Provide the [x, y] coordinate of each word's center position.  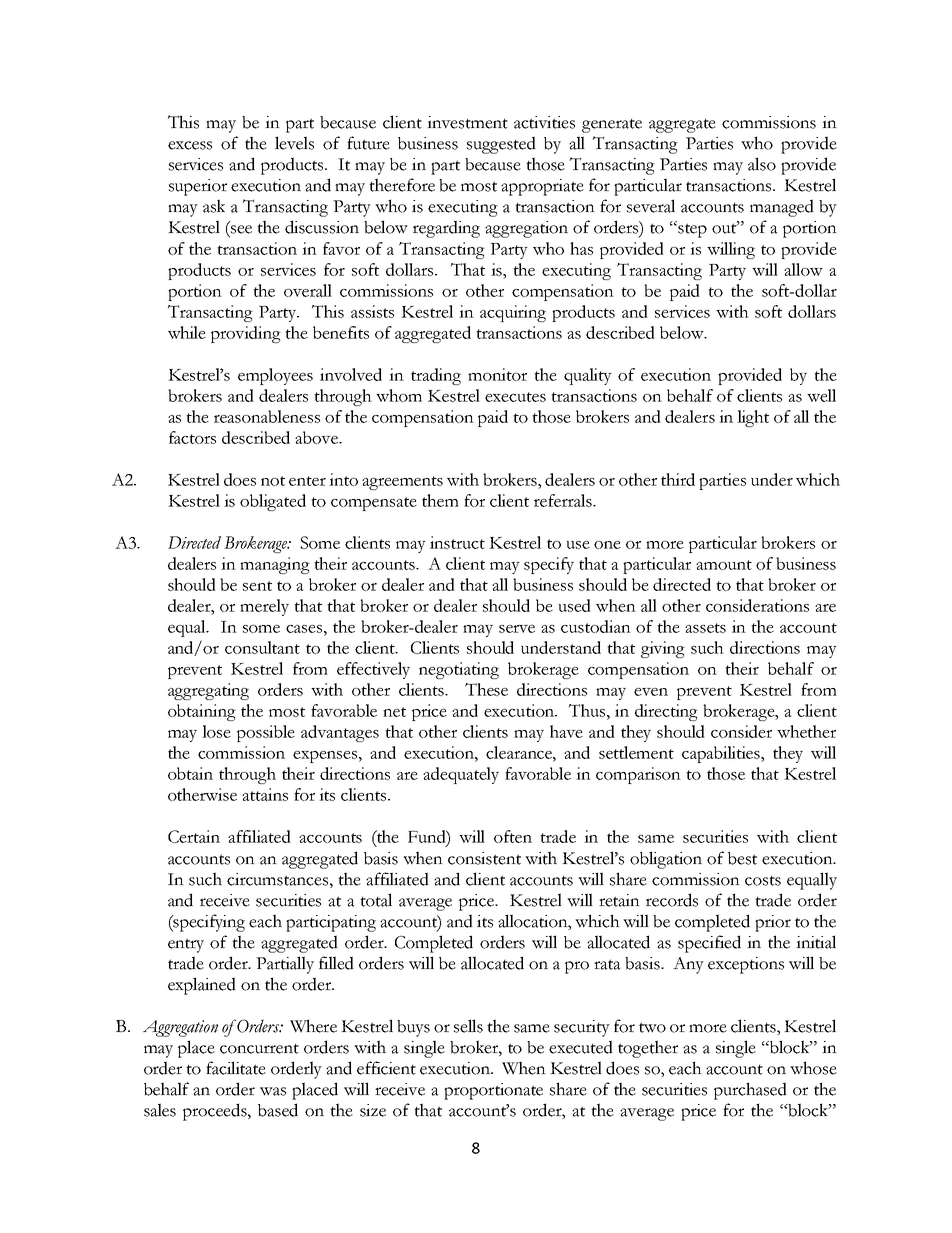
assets [705, 628]
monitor [497, 374]
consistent [484, 858]
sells [468, 1026]
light [753, 418]
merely [264, 607]
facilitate [236, 1068]
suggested [501, 145]
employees [275, 376]
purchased [750, 1091]
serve [517, 629]
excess [190, 145]
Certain [194, 836]
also [762, 164]
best [742, 858]
